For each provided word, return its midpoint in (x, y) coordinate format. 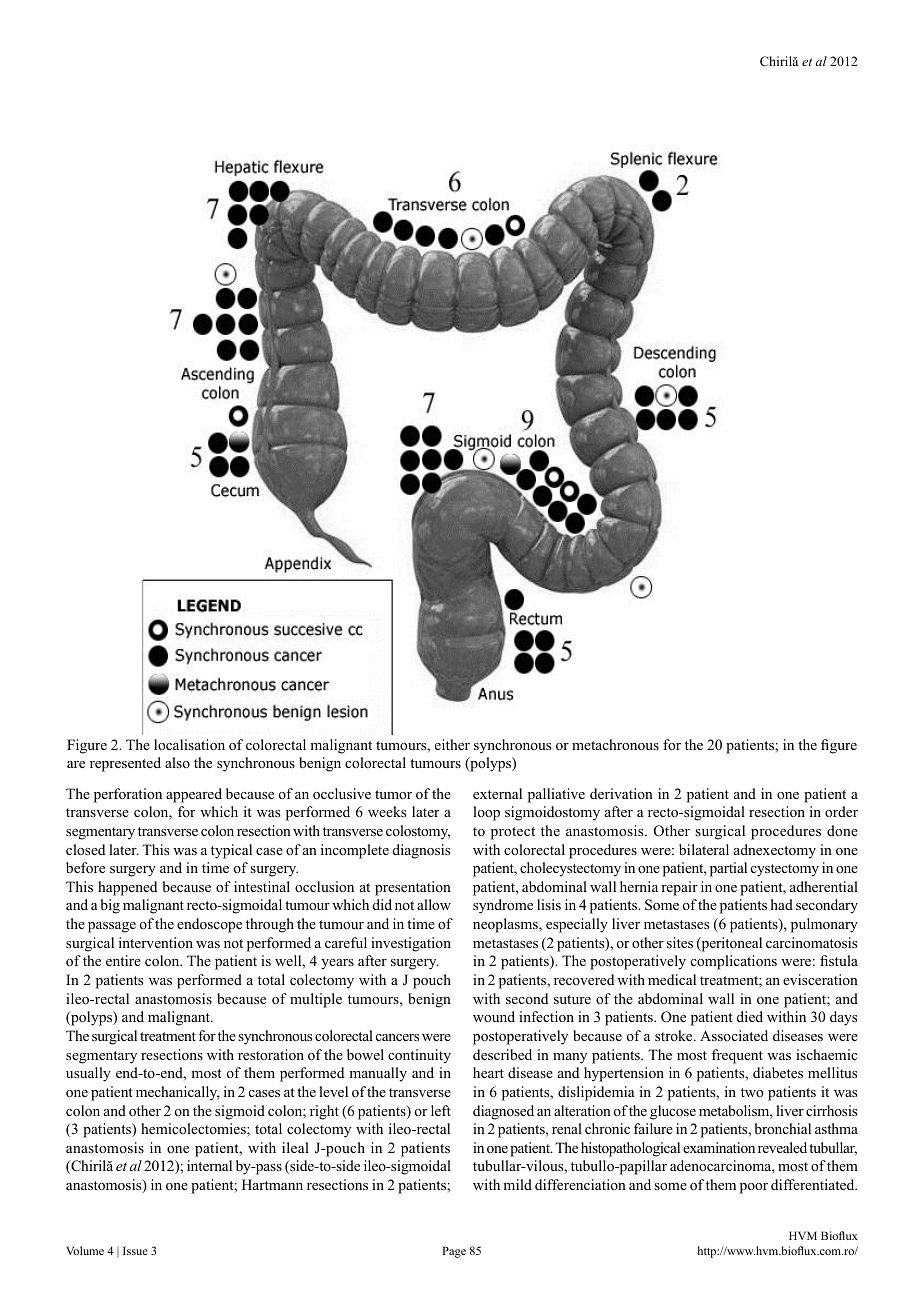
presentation (413, 888)
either (452, 744)
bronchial (783, 1128)
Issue (135, 1250)
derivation (621, 793)
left (441, 1110)
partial (728, 869)
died (750, 1016)
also (177, 762)
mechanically (178, 1093)
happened (127, 888)
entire (123, 960)
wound (494, 1016)
